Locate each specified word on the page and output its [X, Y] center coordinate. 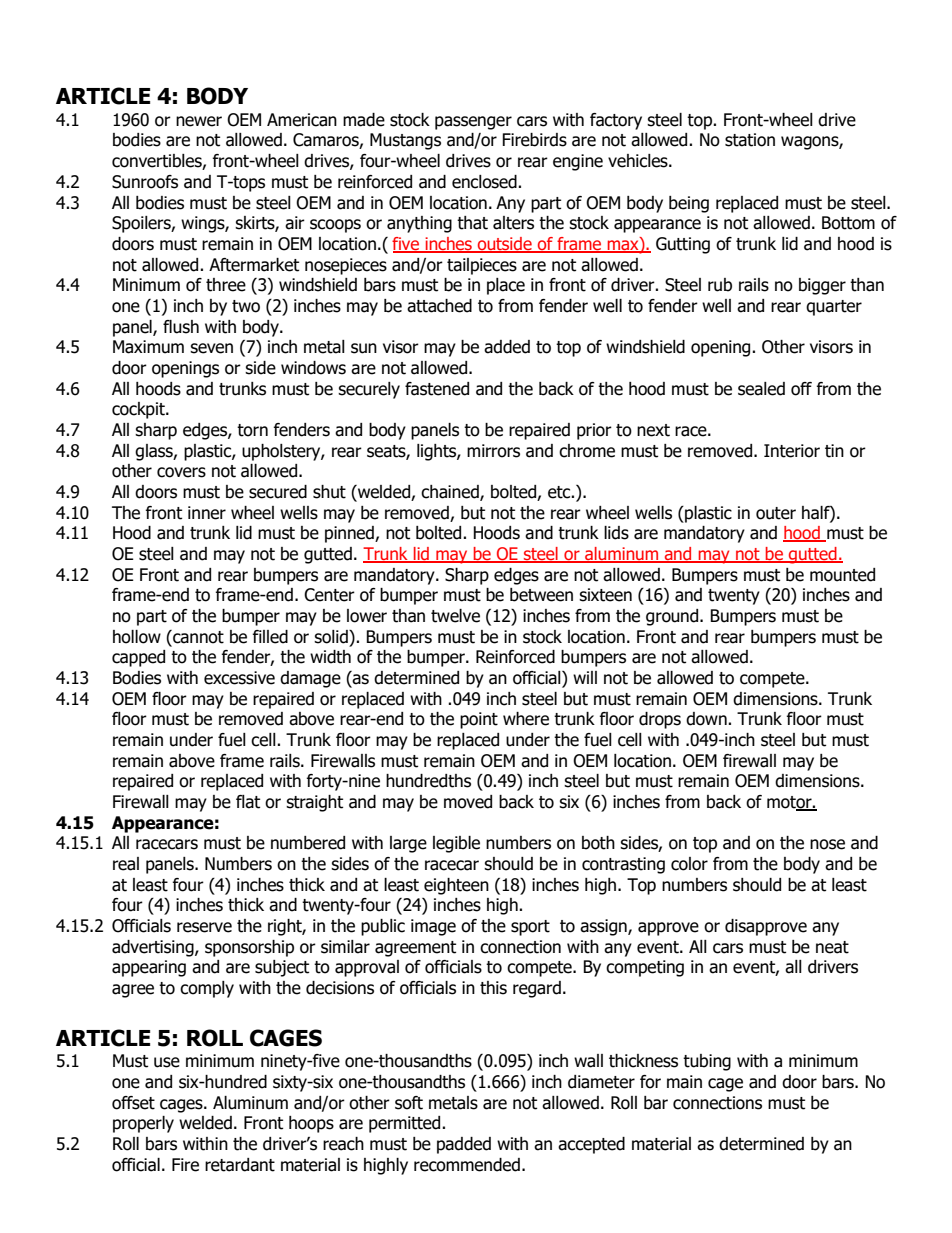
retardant [240, 1165]
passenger [473, 123]
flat [248, 802]
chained [451, 493]
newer [199, 121]
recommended [467, 1165]
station [750, 140]
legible [456, 844]
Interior [792, 451]
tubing [707, 1062]
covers [181, 472]
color [689, 864]
